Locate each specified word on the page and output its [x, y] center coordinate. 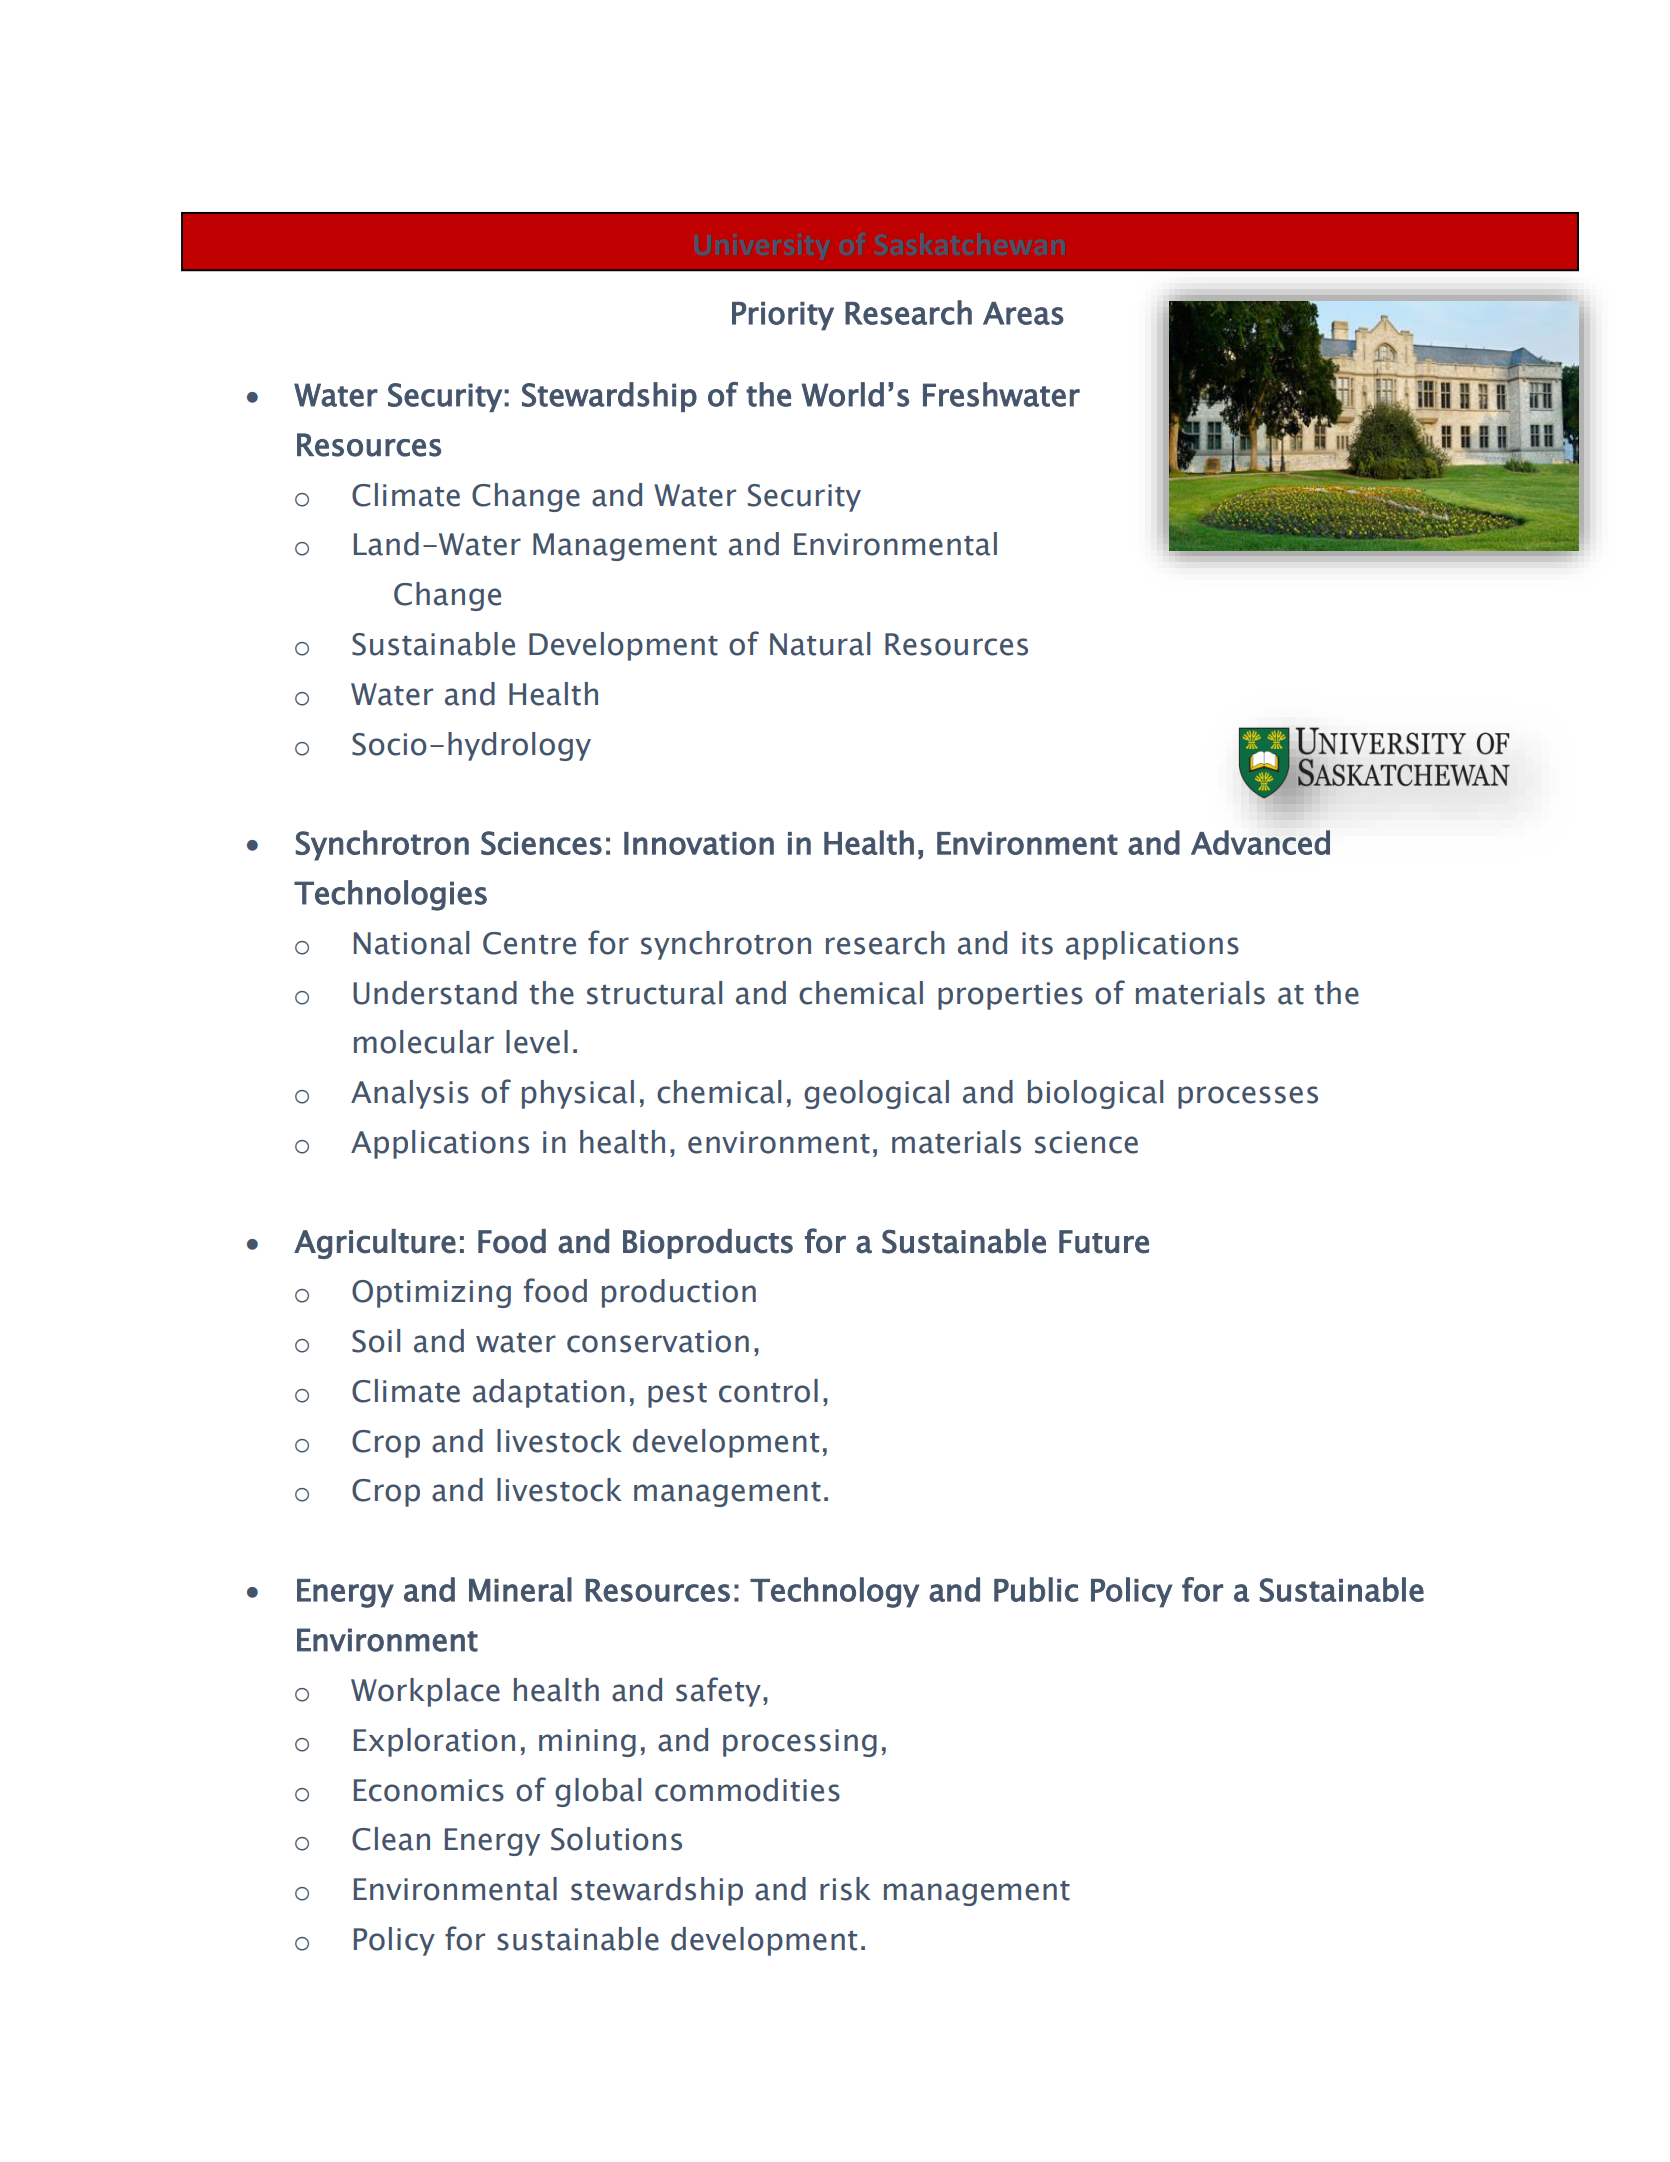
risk [845, 1889]
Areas [1023, 313]
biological [1095, 1094]
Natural [820, 644]
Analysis [410, 1094]
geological [876, 1094]
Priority [783, 316]
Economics [429, 1790]
